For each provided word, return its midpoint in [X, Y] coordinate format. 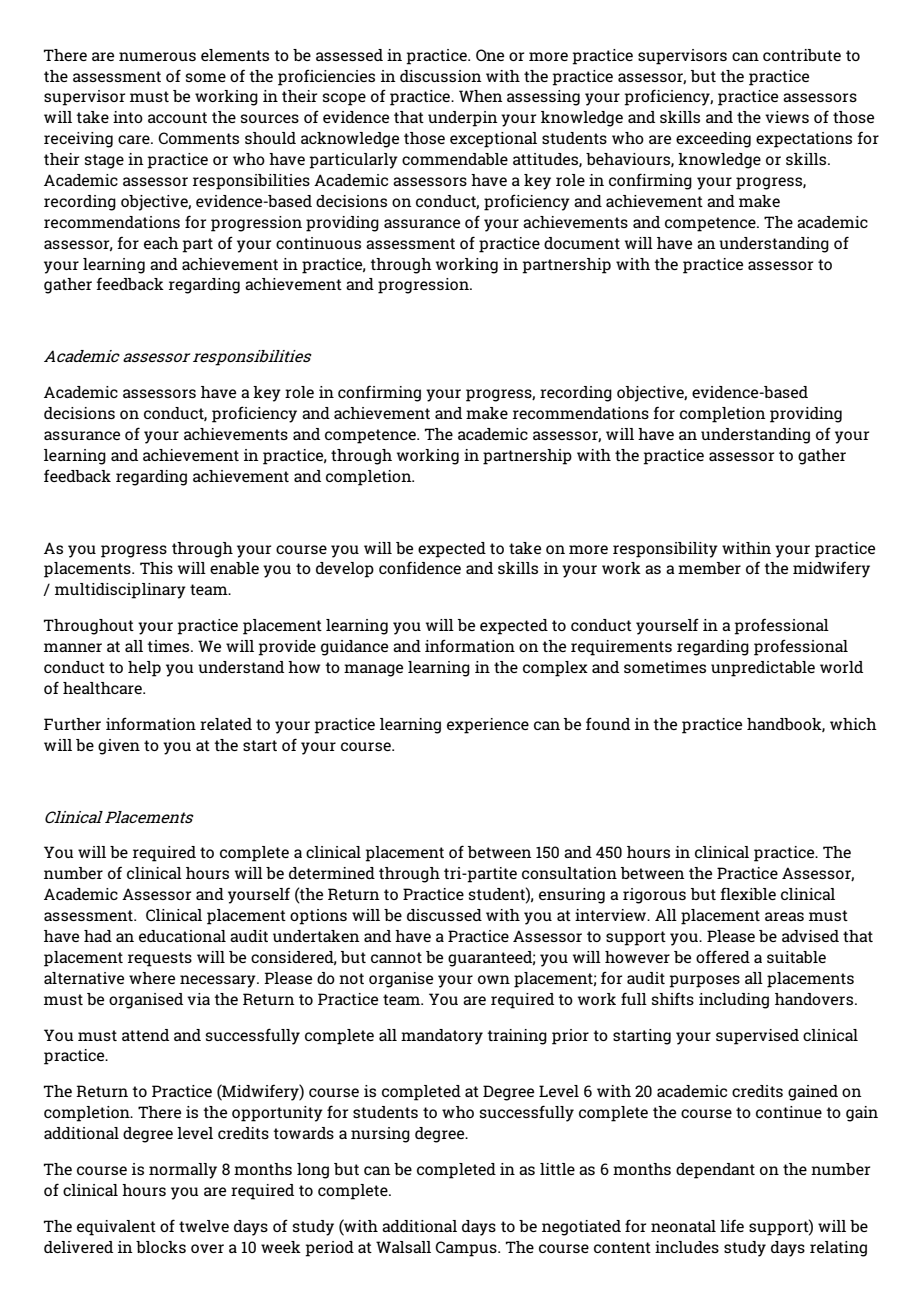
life [732, 1225]
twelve [204, 1226]
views [787, 117]
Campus [467, 1249]
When [481, 96]
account [177, 117]
